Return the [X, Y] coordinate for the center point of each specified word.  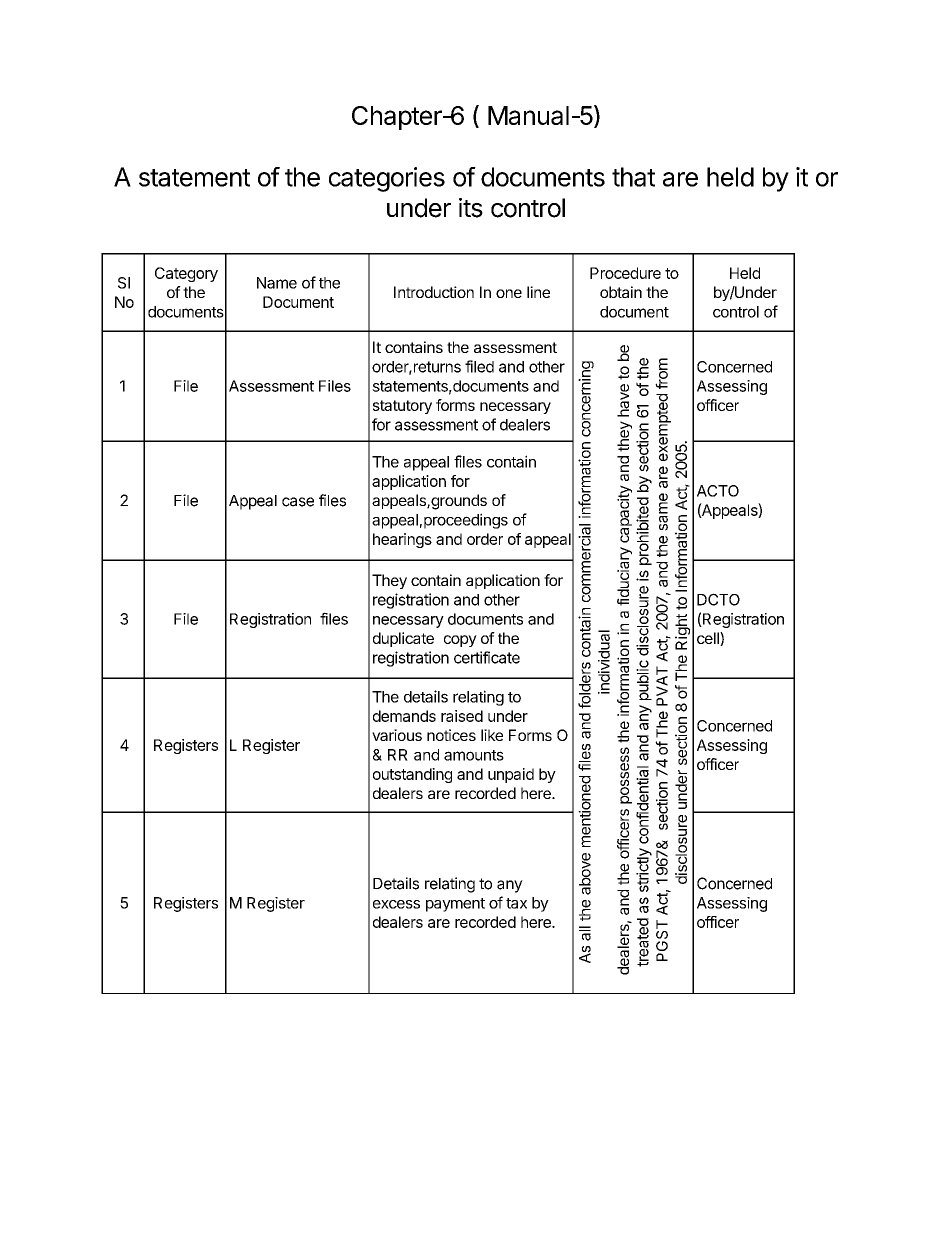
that [633, 177]
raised [462, 716]
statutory [402, 407]
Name [277, 283]
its [471, 208]
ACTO [718, 491]
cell [709, 639]
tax [516, 903]
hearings [402, 540]
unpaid [511, 775]
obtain [621, 292]
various [397, 735]
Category [186, 274]
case [298, 502]
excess [396, 904]
